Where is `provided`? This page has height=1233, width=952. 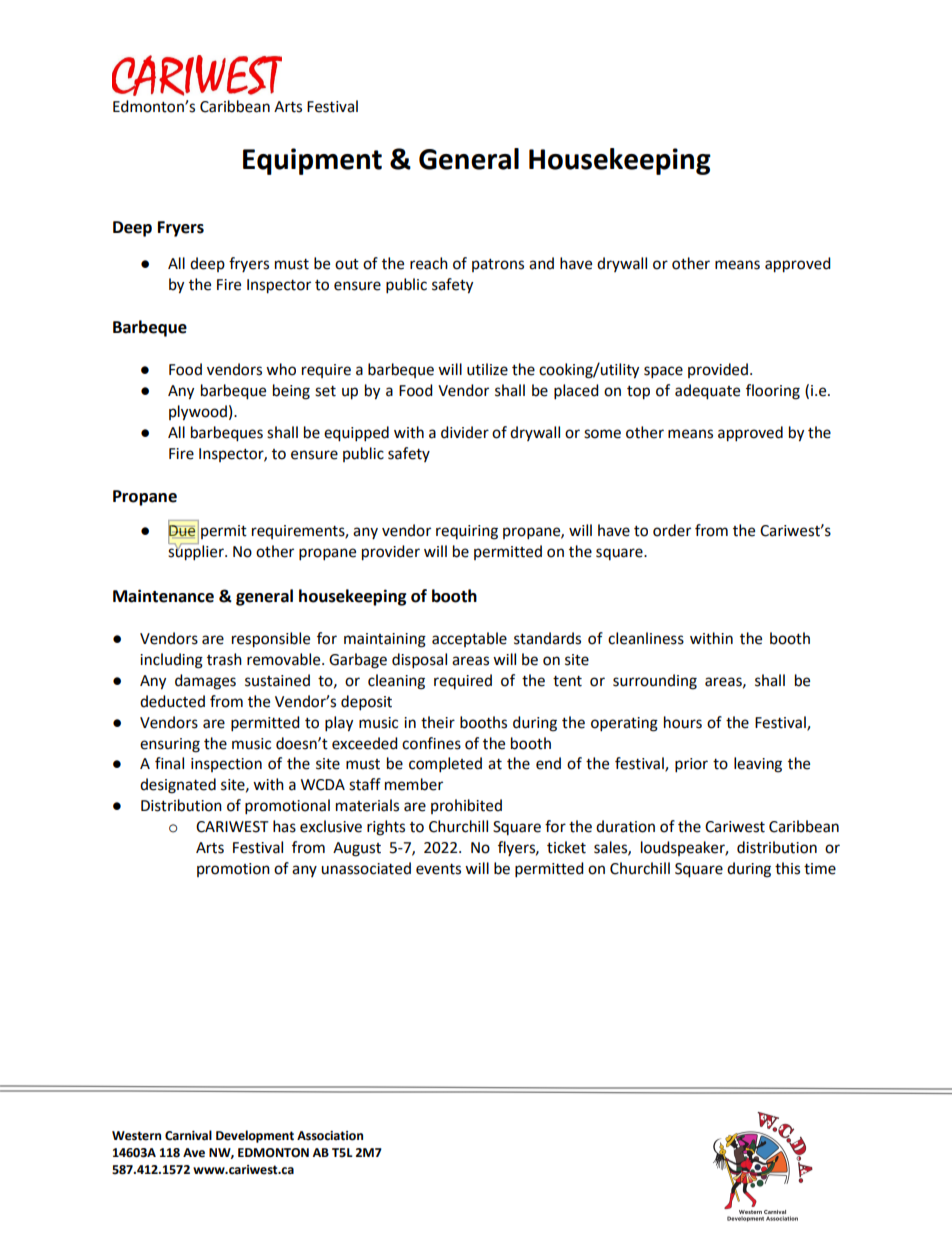
provided is located at coordinates (718, 370).
